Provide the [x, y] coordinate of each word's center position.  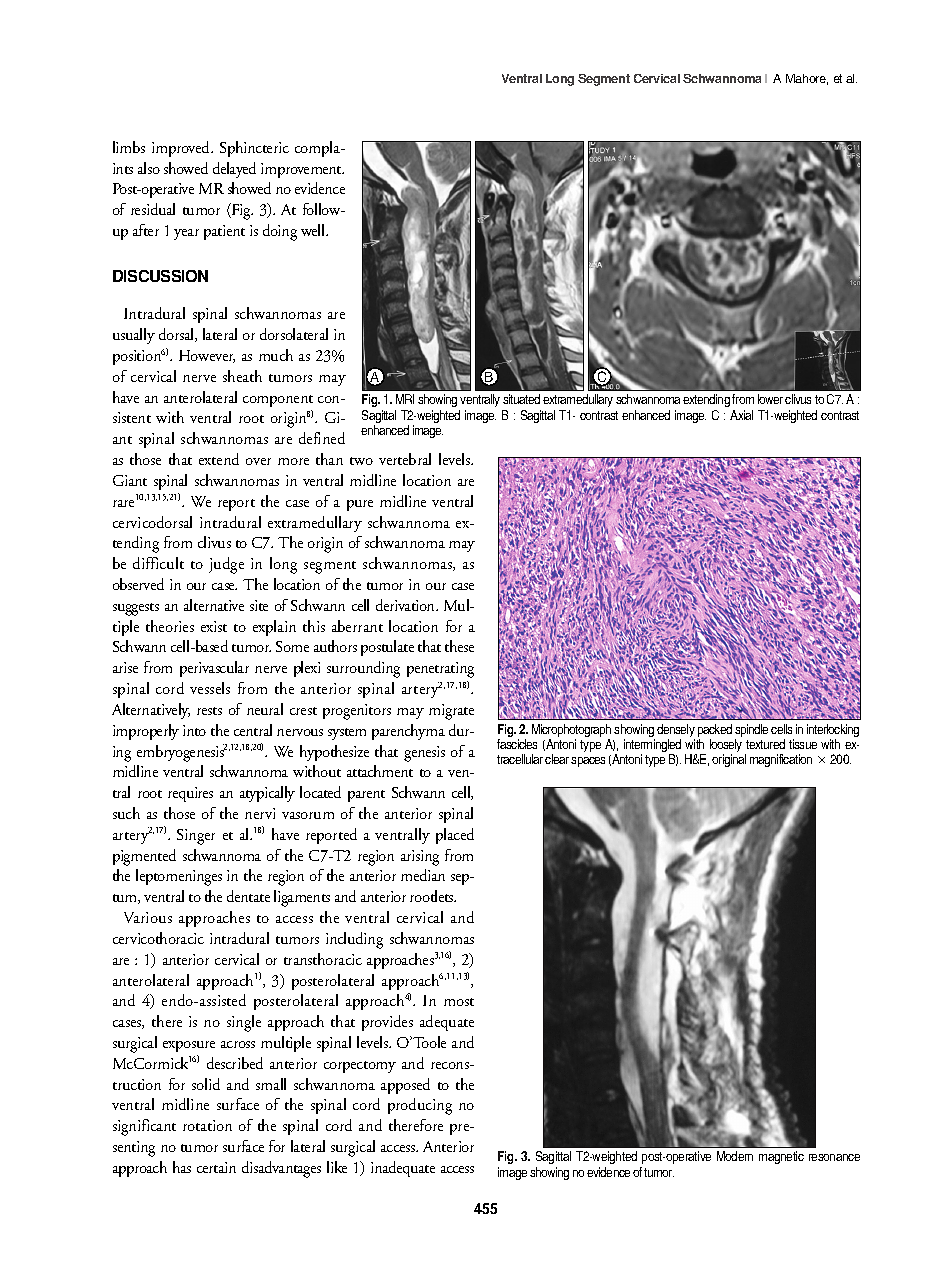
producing [420, 1106]
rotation [207, 1125]
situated [521, 399]
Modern [735, 1156]
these [459, 646]
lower [770, 399]
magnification [781, 760]
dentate [248, 896]
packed [715, 732]
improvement [302, 170]
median [423, 875]
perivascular [214, 669]
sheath [242, 376]
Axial [741, 415]
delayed [234, 170]
